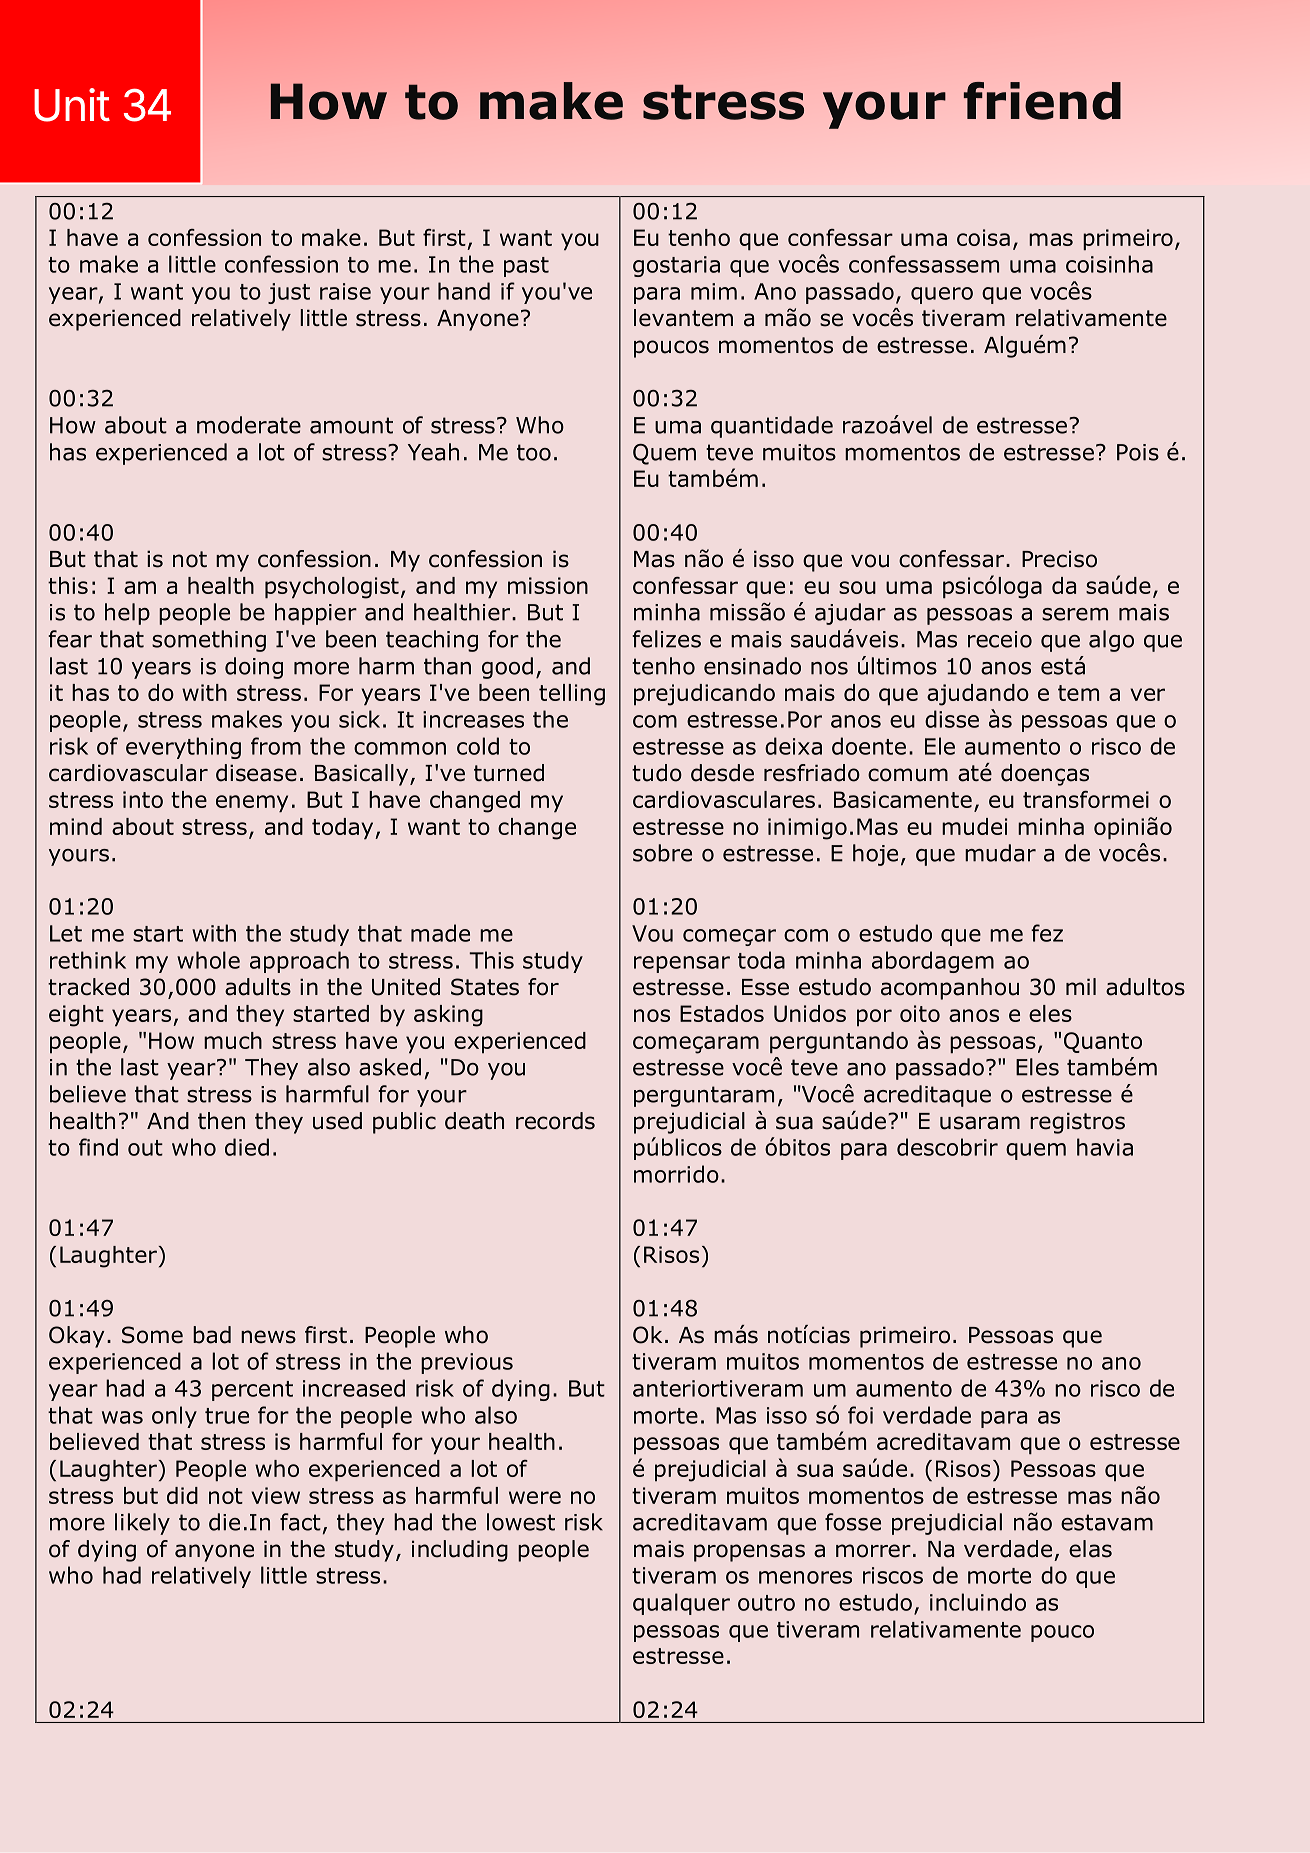 This document has height=1853, width=1310. Describe the element at coordinates (526, 267) in the document. I see `past` at that location.
